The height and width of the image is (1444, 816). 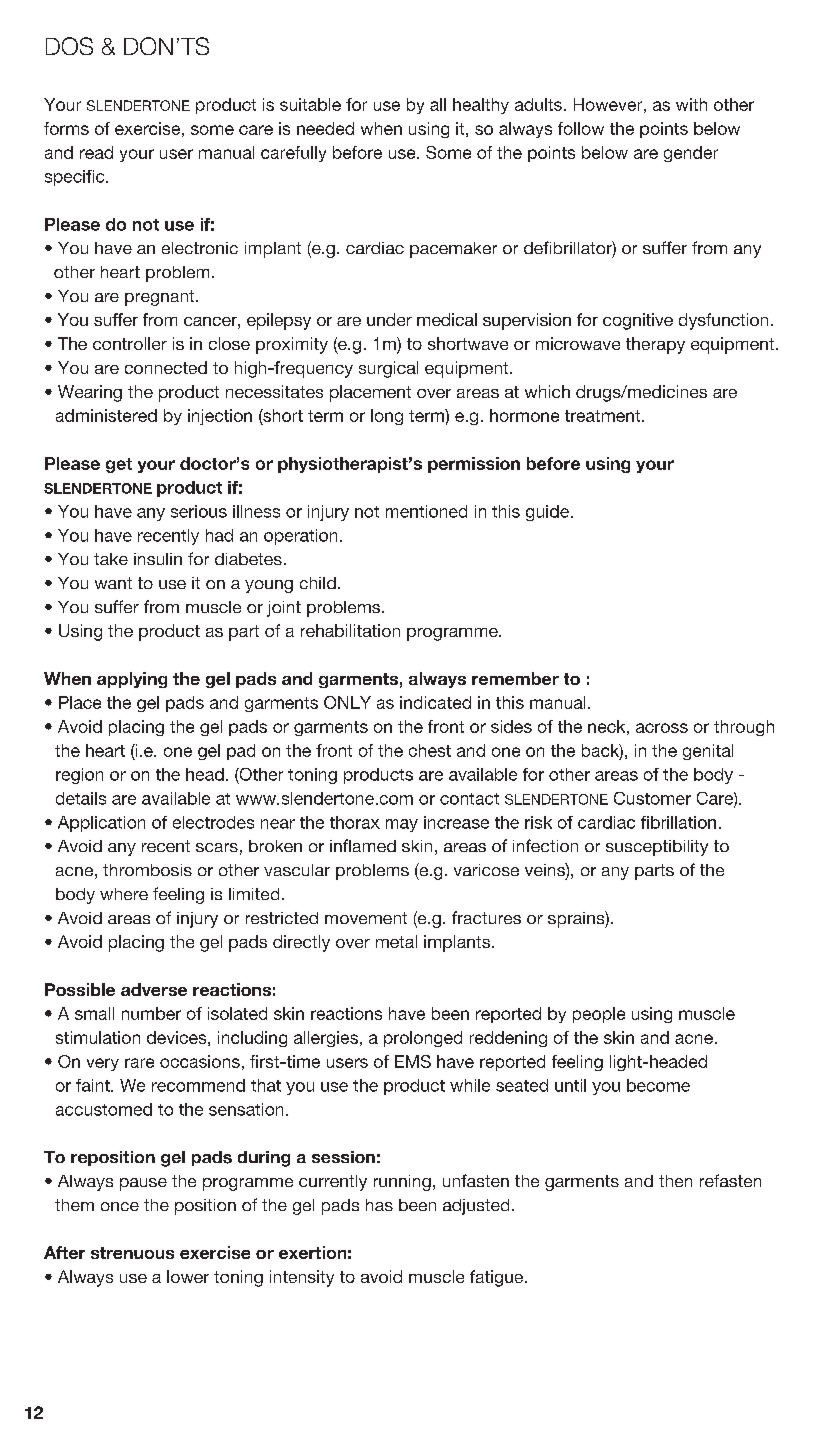 What do you see at coordinates (69, 46) in the image?
I see `DOS` at bounding box center [69, 46].
